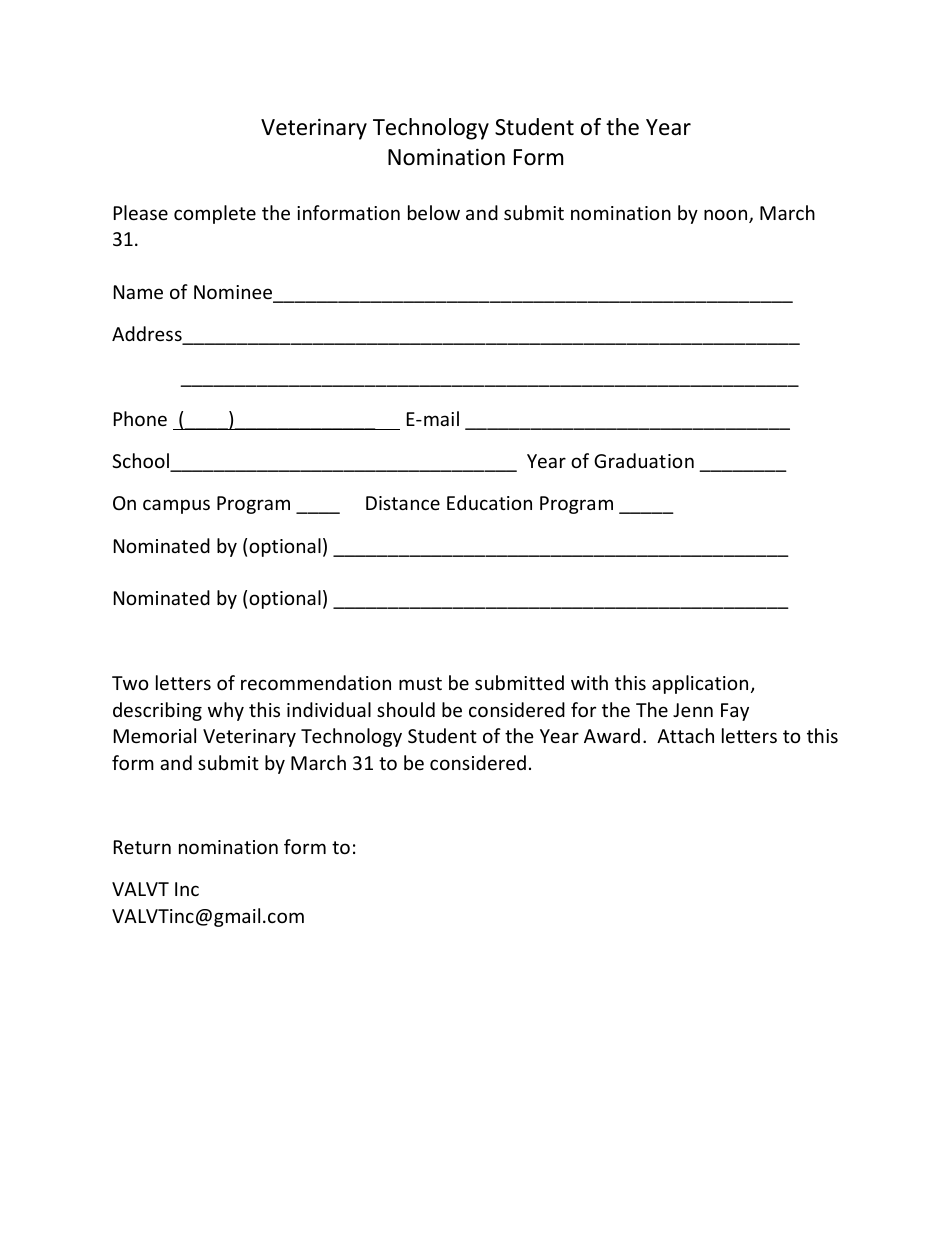 The image size is (952, 1233). I want to click on should, so click(406, 709).
